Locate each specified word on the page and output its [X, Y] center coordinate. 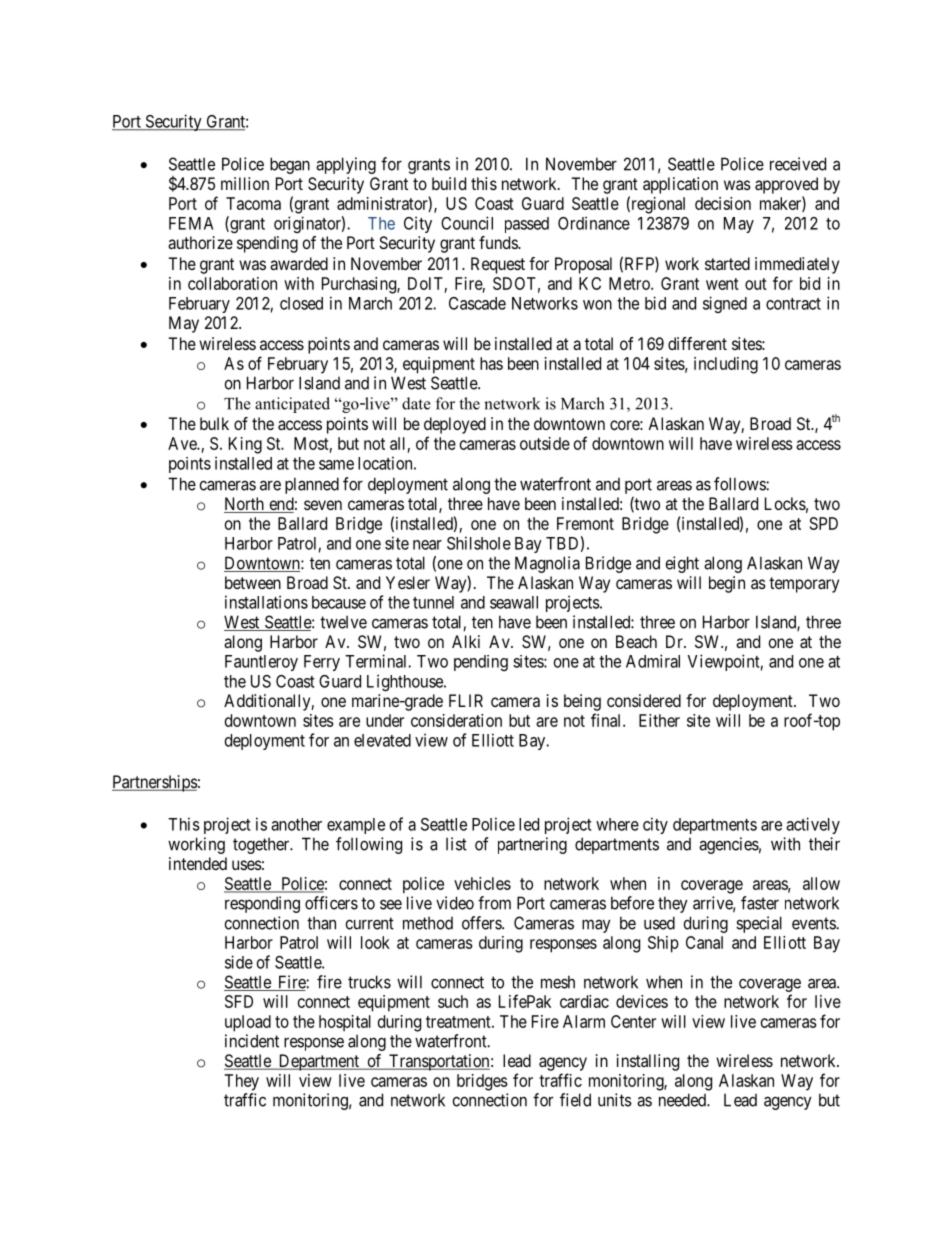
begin [727, 584]
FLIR [466, 700]
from [494, 903]
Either [659, 720]
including [726, 365]
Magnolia [547, 564]
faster [760, 903]
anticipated [292, 405]
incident [252, 1041]
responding [262, 904]
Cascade [477, 303]
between [253, 582]
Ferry [322, 663]
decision [723, 203]
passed [527, 225]
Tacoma [253, 203]
